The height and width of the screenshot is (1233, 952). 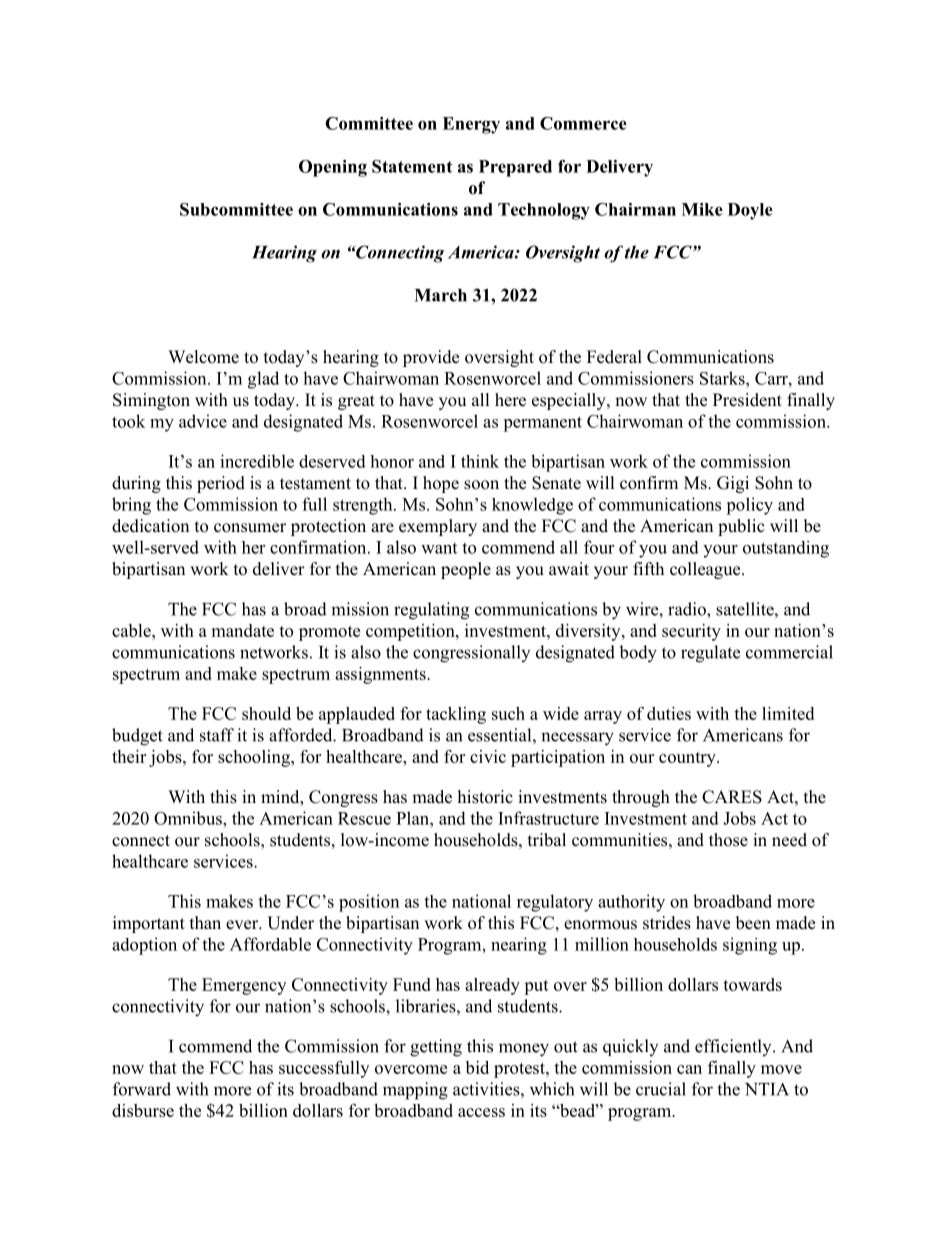 What do you see at coordinates (431, 358) in the screenshot?
I see `provide` at bounding box center [431, 358].
